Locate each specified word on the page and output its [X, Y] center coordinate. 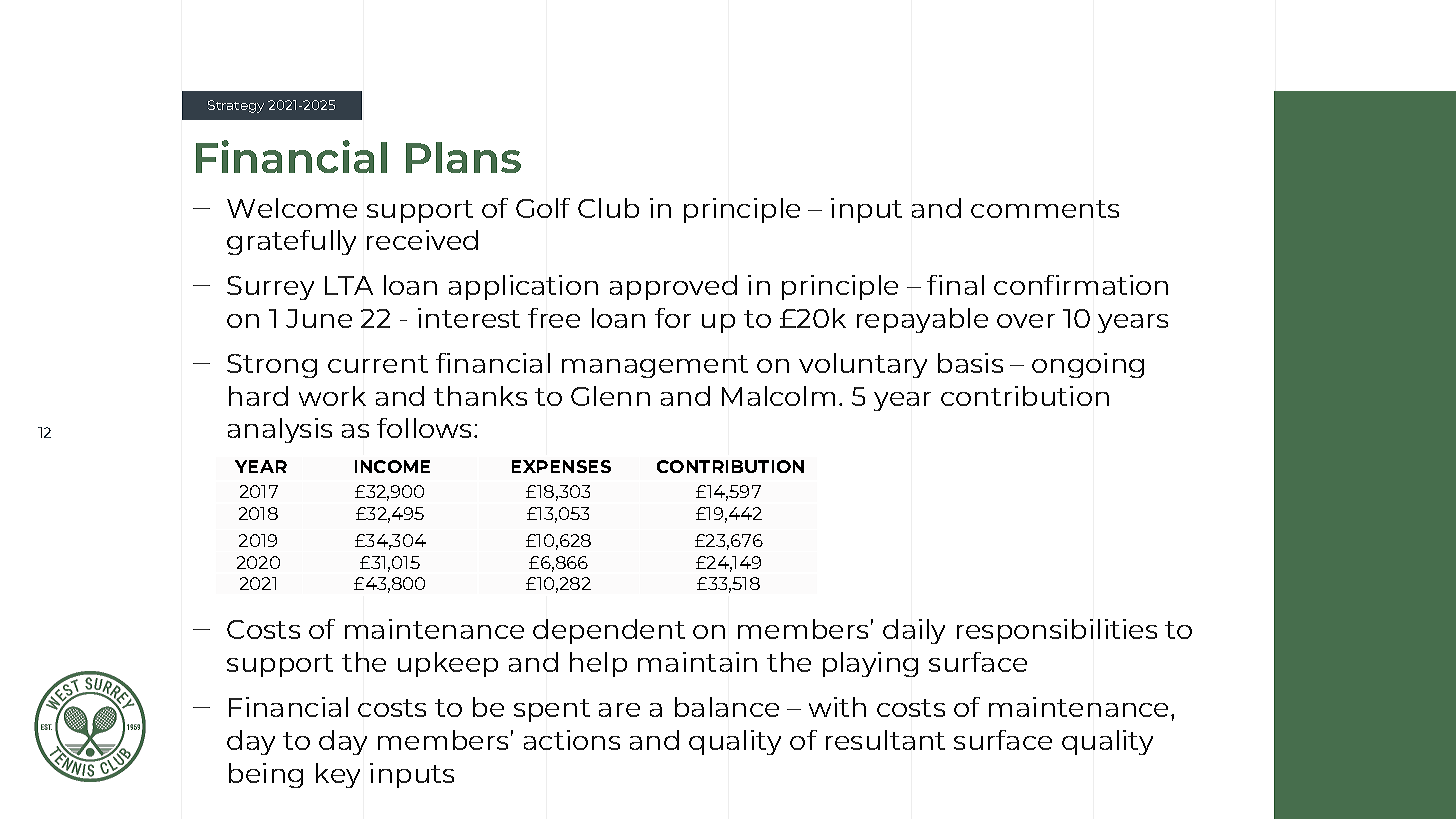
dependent [609, 631]
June [319, 318]
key [338, 775]
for [673, 318]
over [1026, 321]
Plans [463, 157]
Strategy [236, 106]
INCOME [392, 466]
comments [1045, 209]
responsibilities [1057, 631]
